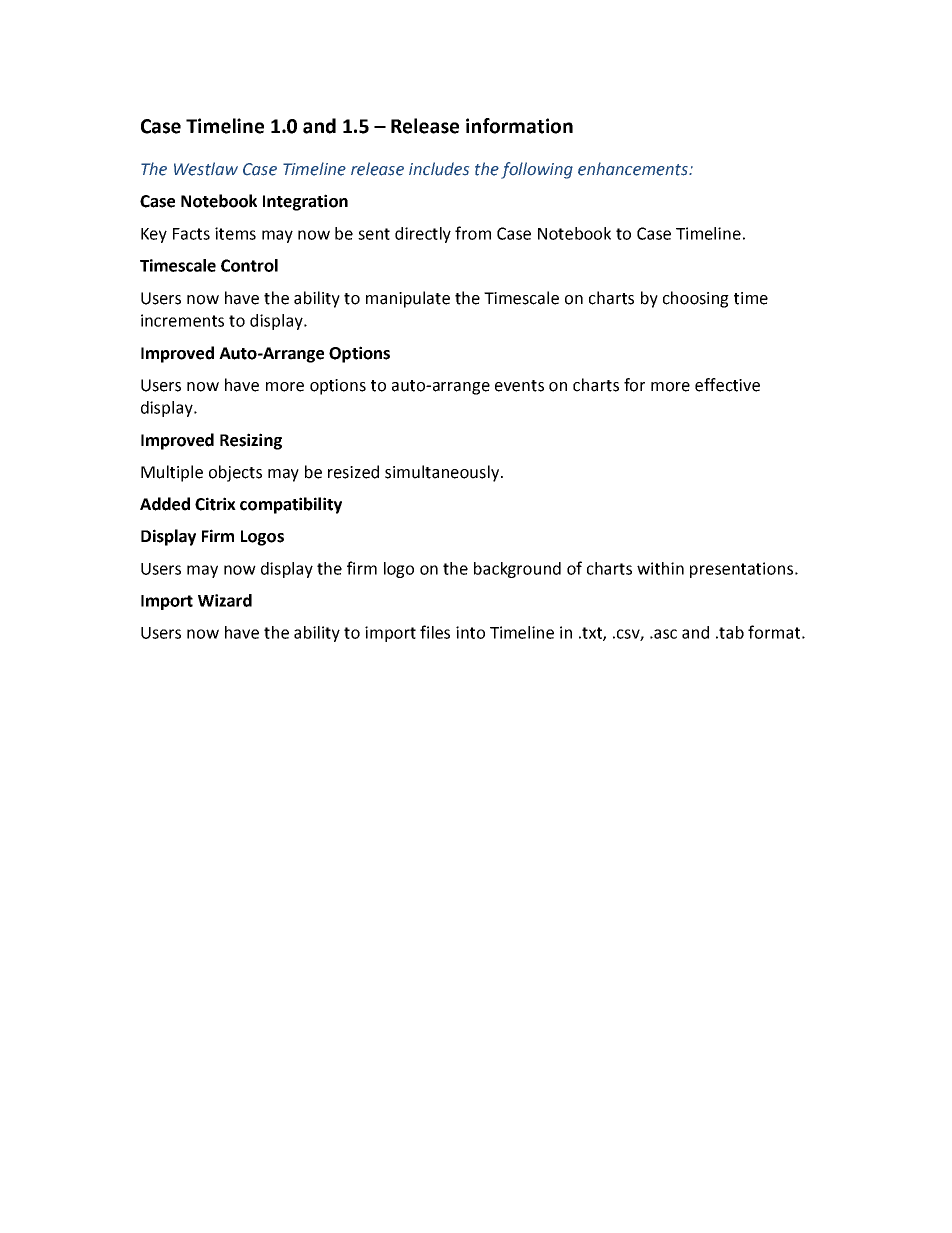  I want to click on includes, so click(439, 169).
